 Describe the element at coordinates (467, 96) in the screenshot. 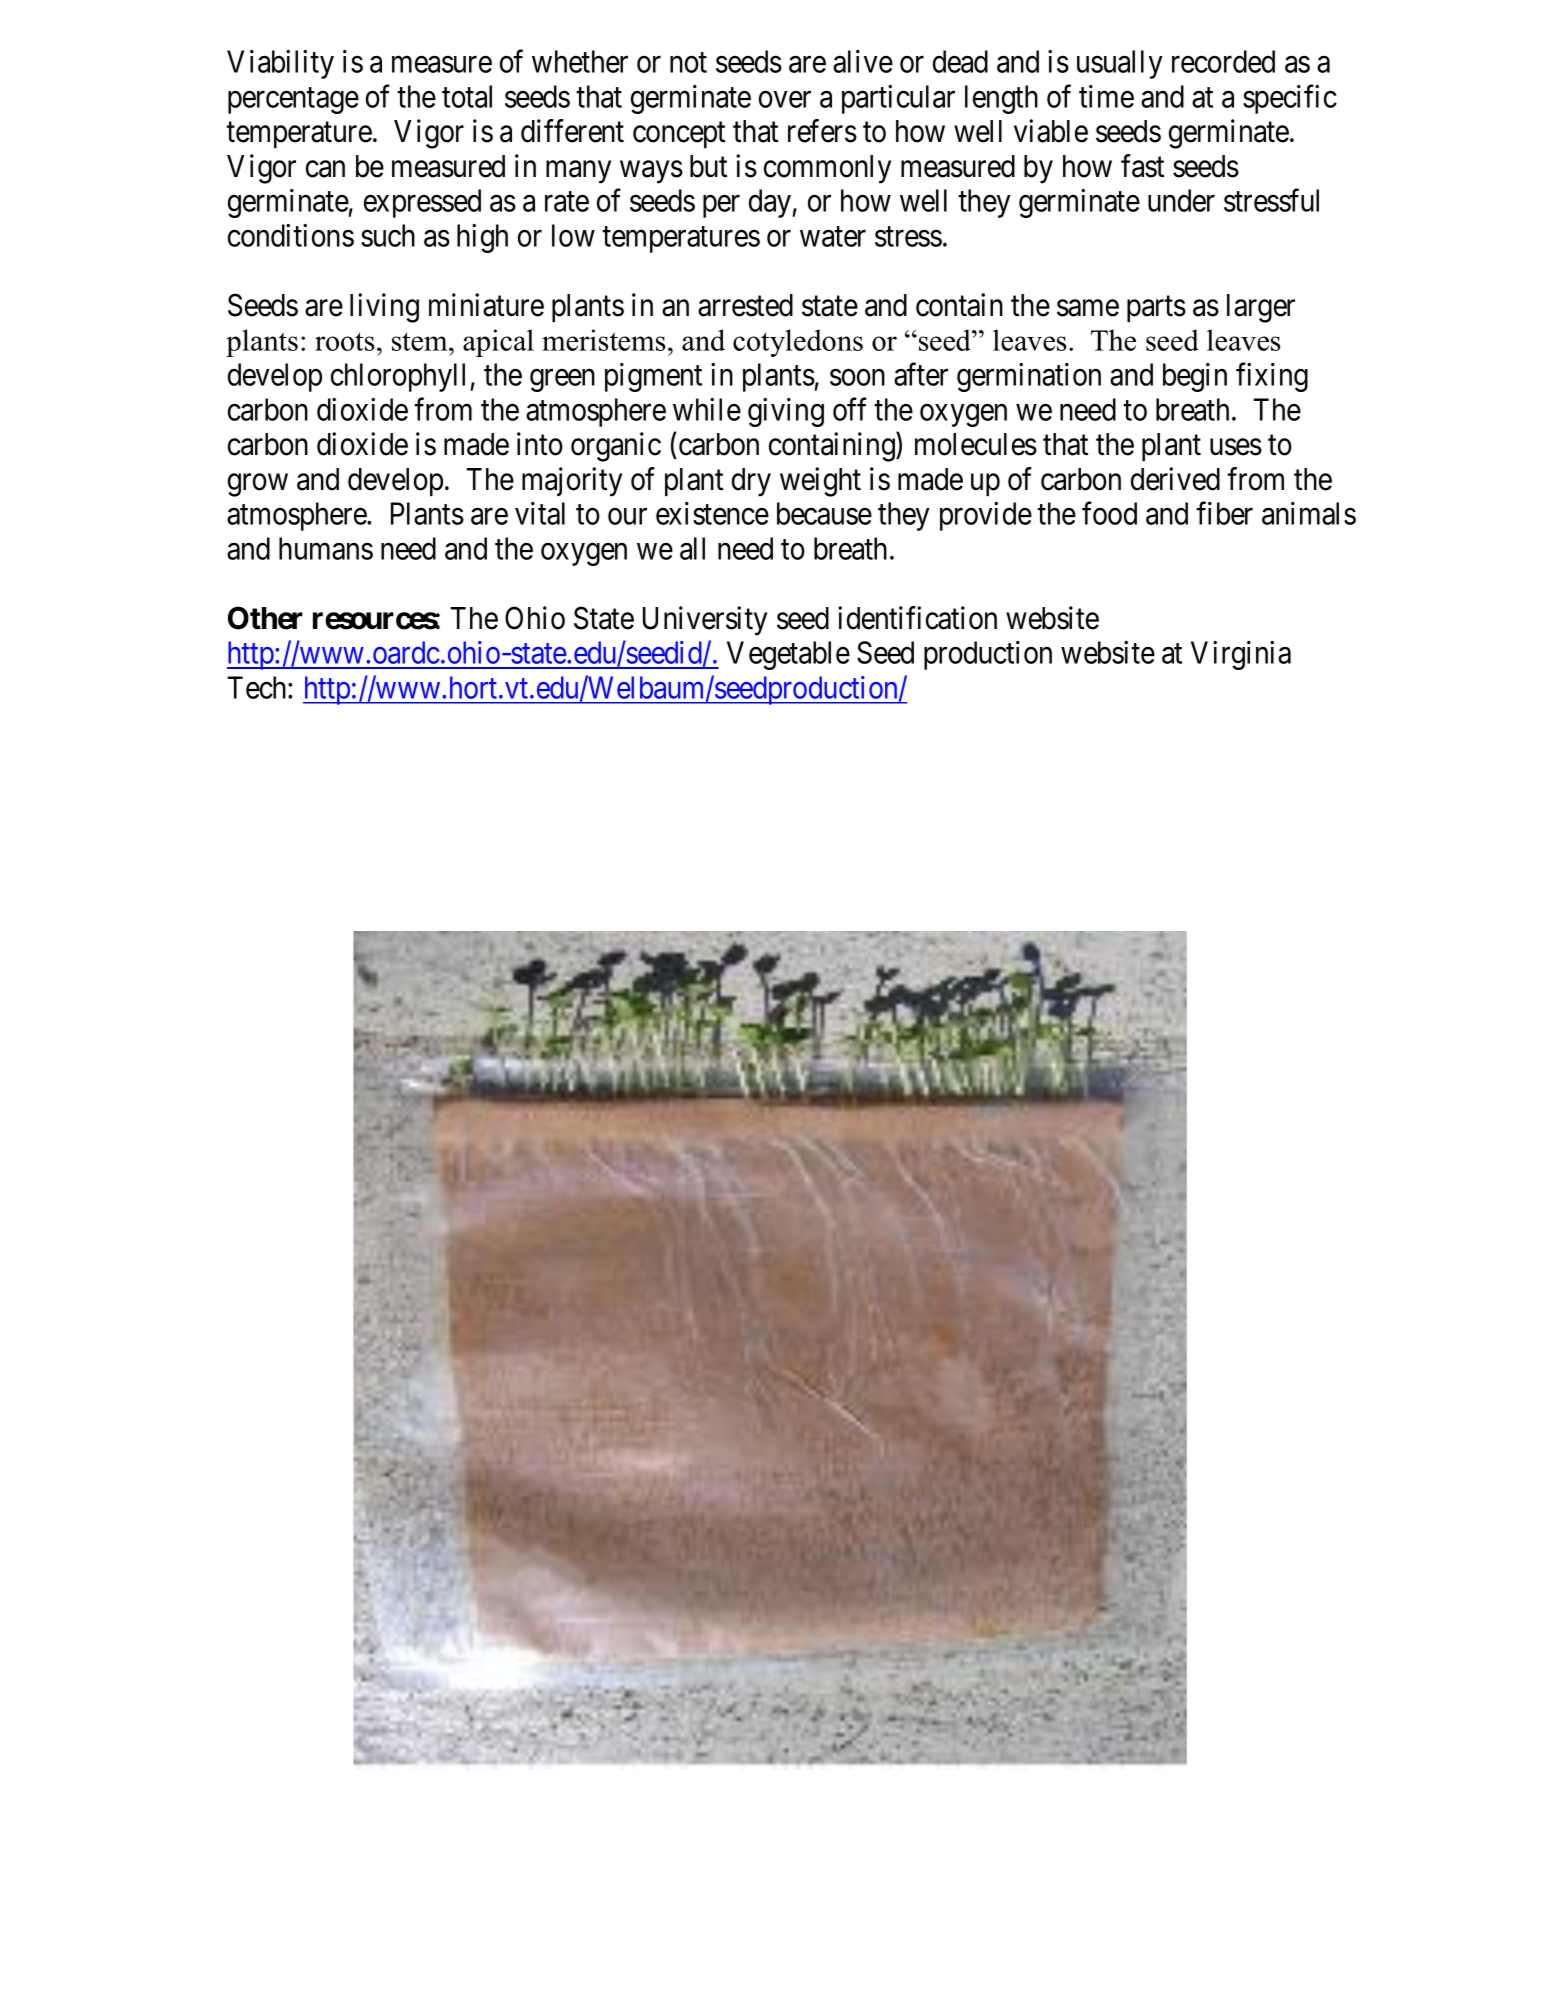

I see `total` at that location.
